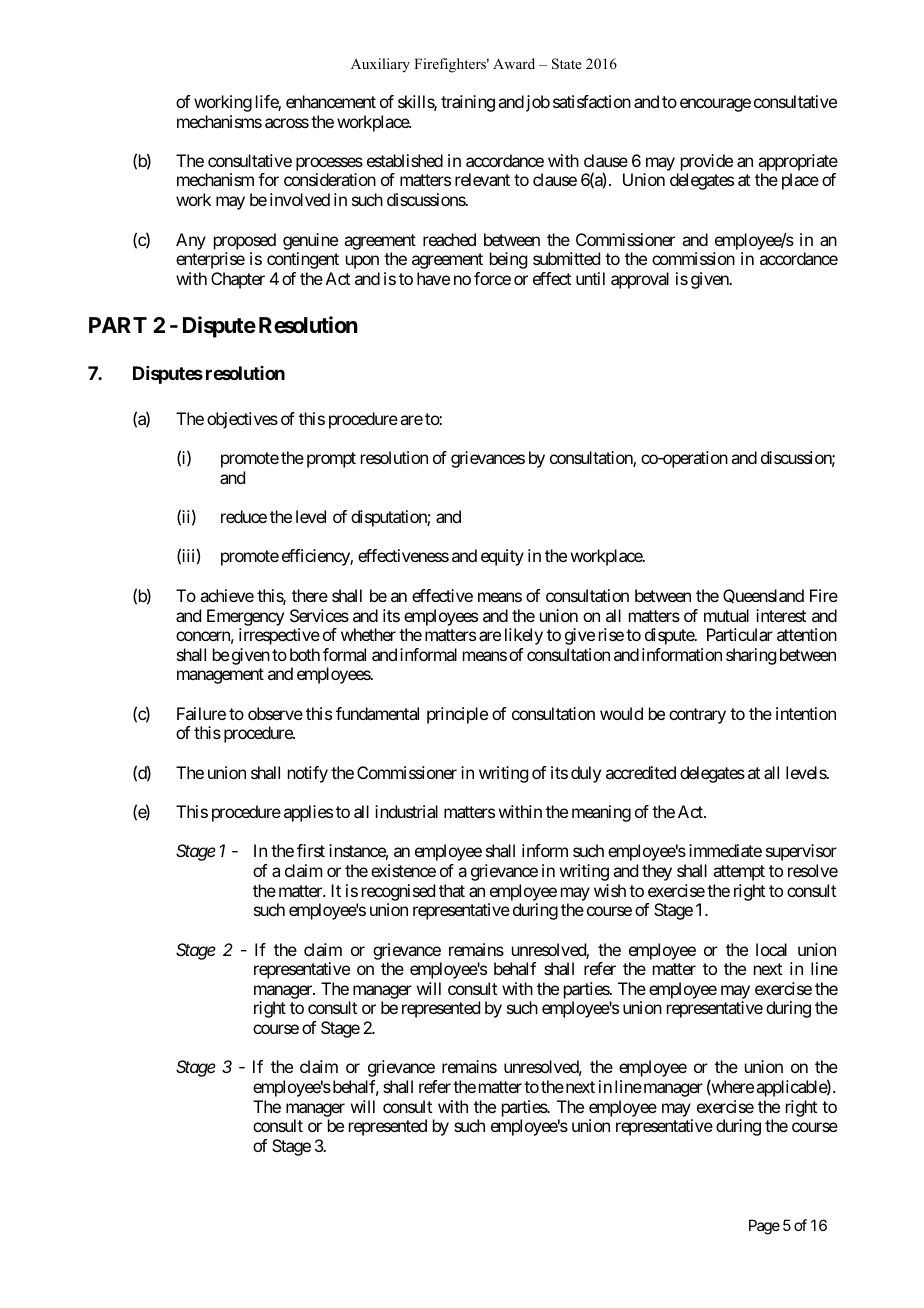  I want to click on local, so click(771, 949).
